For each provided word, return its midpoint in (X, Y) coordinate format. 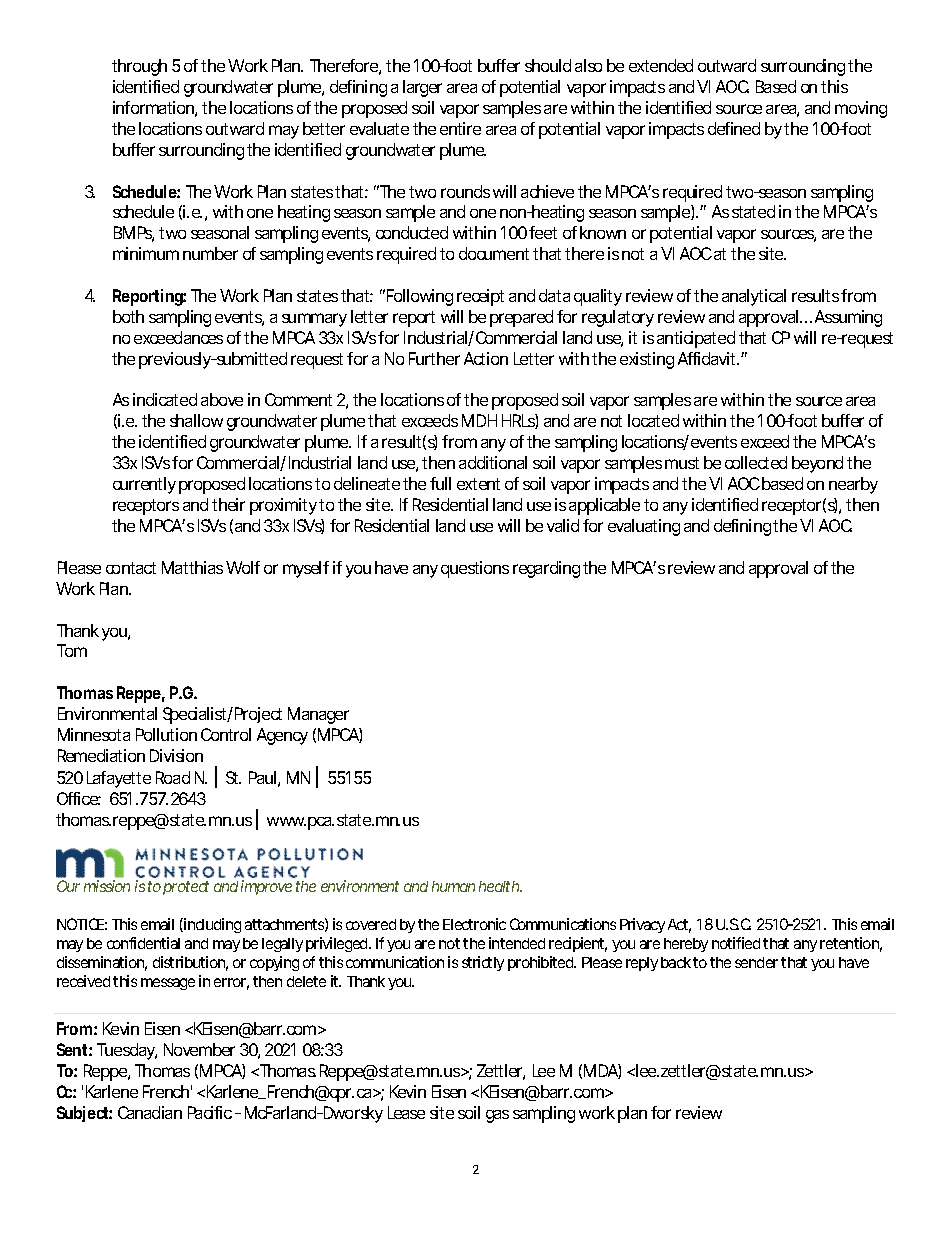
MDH (479, 420)
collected (756, 462)
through (139, 67)
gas (497, 1116)
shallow (196, 420)
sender (758, 962)
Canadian (150, 1112)
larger (422, 88)
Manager (318, 715)
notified (736, 943)
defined (734, 128)
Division (176, 755)
